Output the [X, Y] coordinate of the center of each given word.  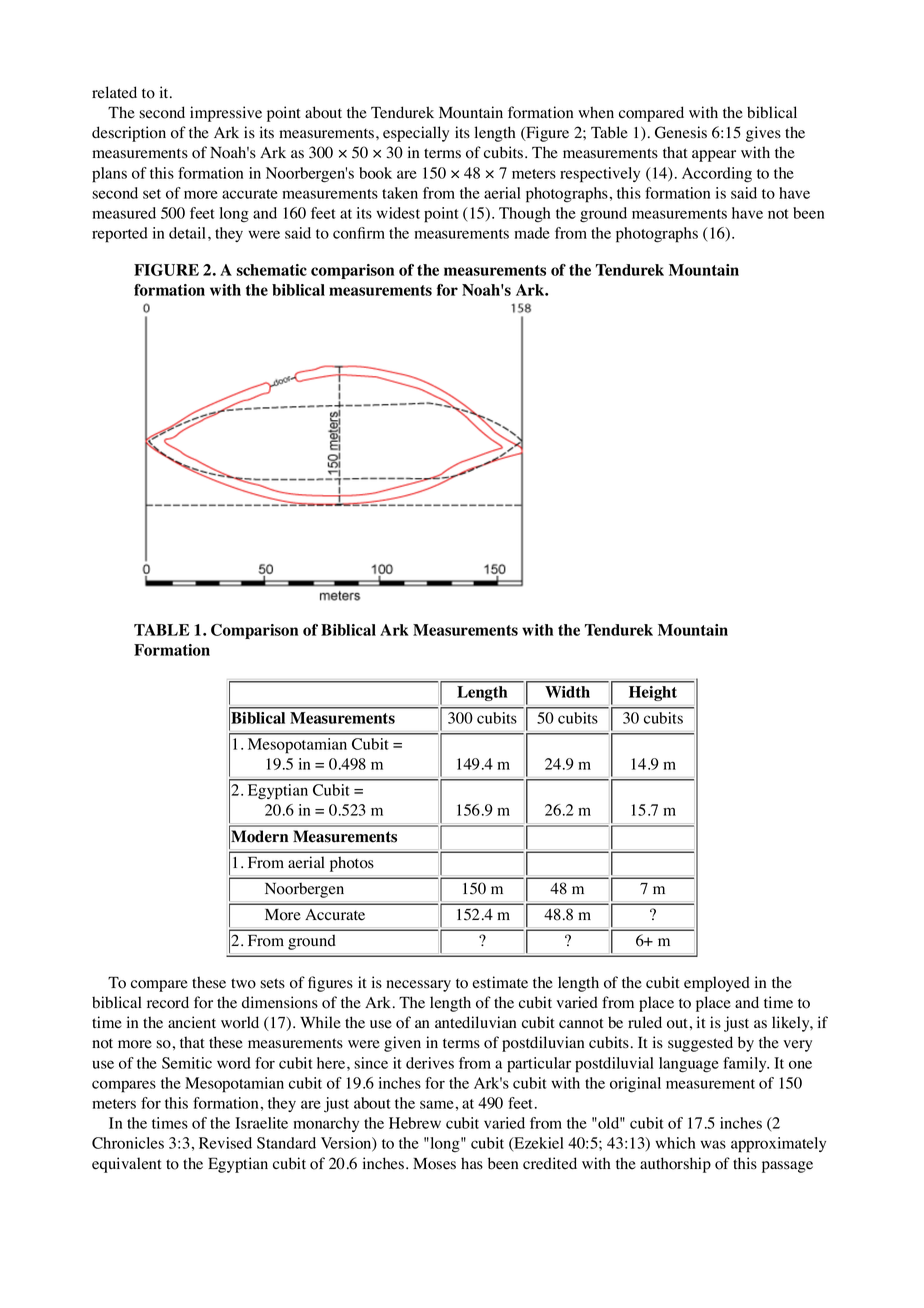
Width [567, 692]
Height [653, 693]
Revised [225, 1143]
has [472, 1163]
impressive [226, 114]
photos [352, 864]
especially [416, 134]
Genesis [681, 132]
